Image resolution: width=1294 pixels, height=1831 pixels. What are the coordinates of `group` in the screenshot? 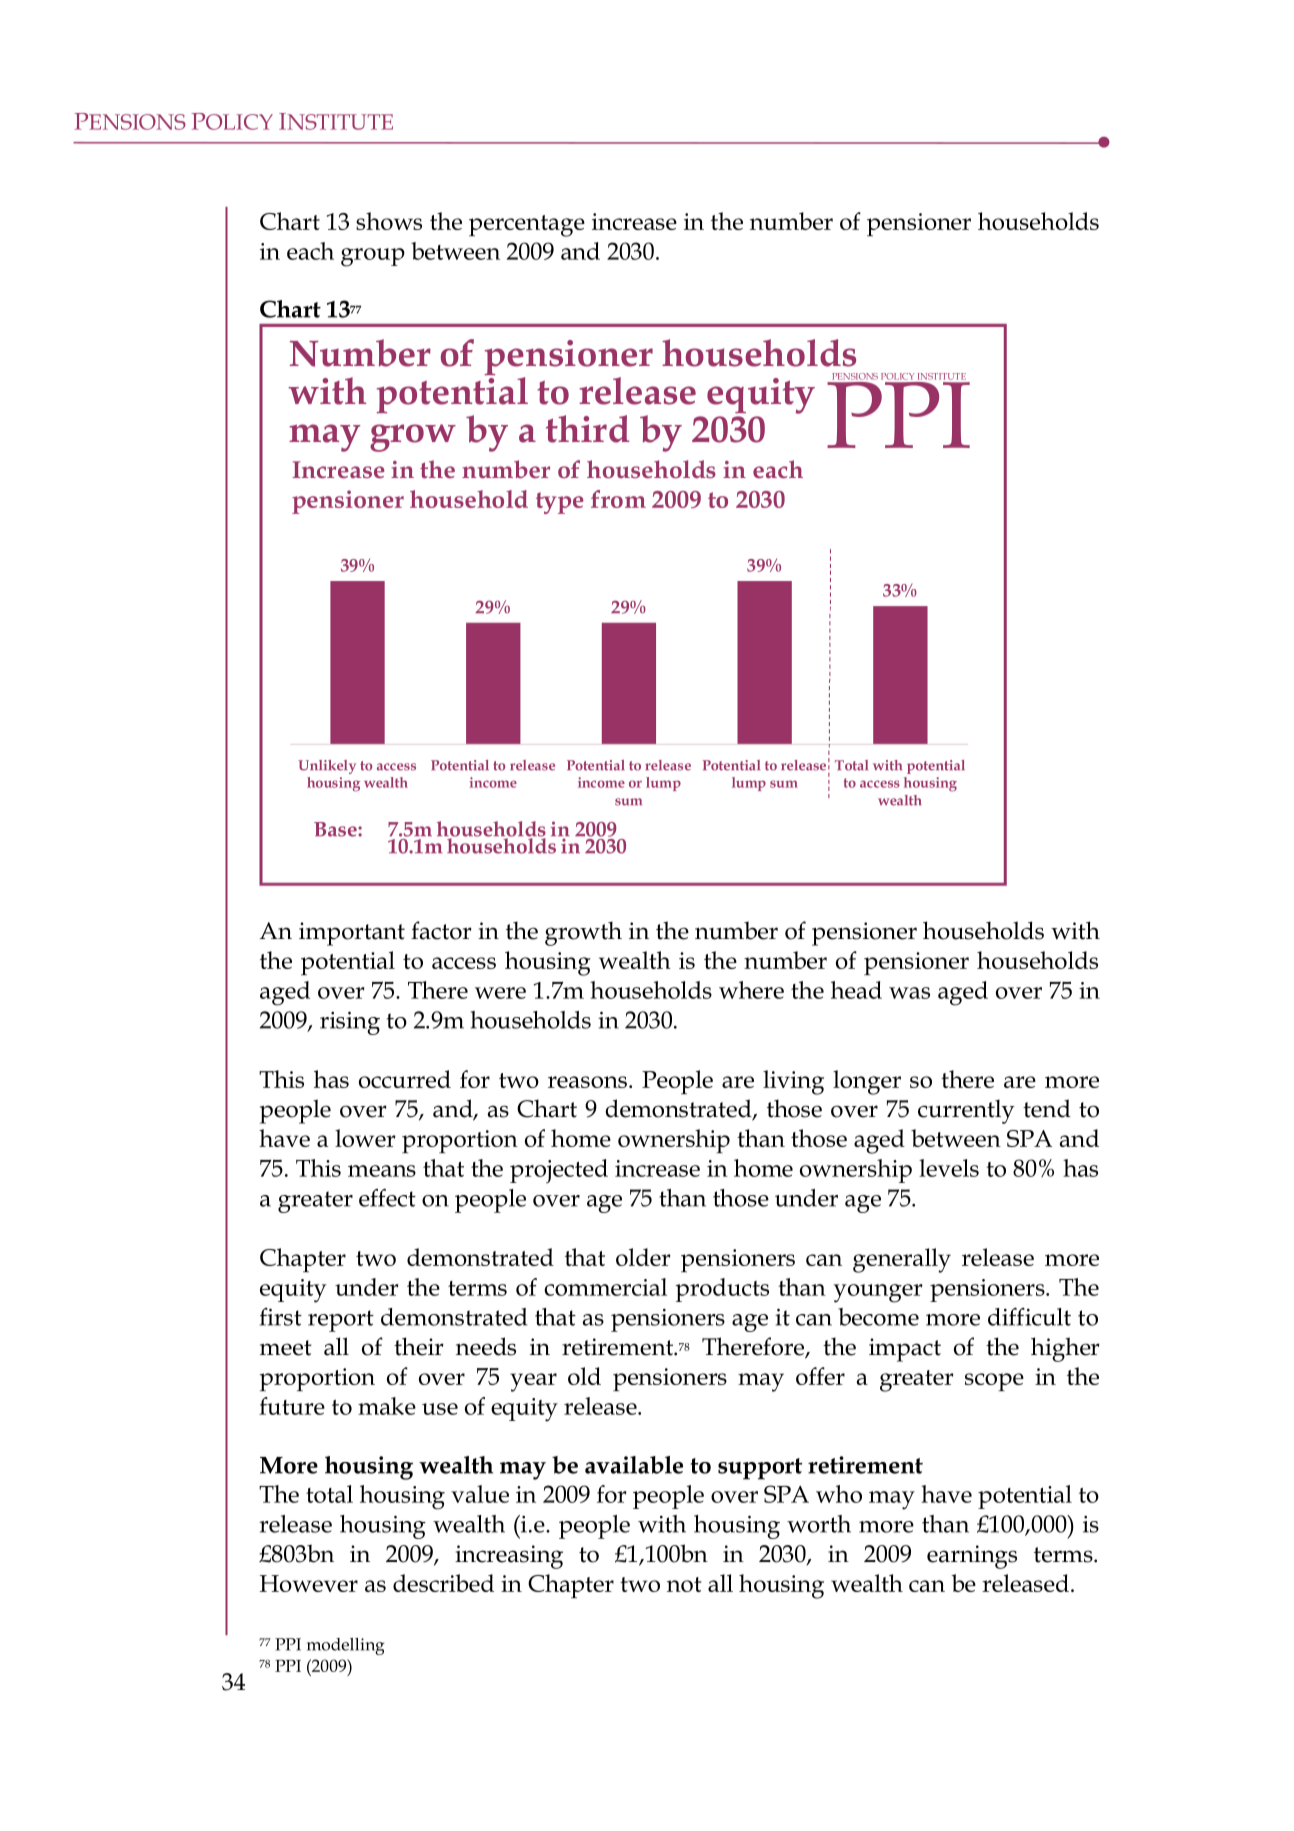 It's located at (373, 257).
